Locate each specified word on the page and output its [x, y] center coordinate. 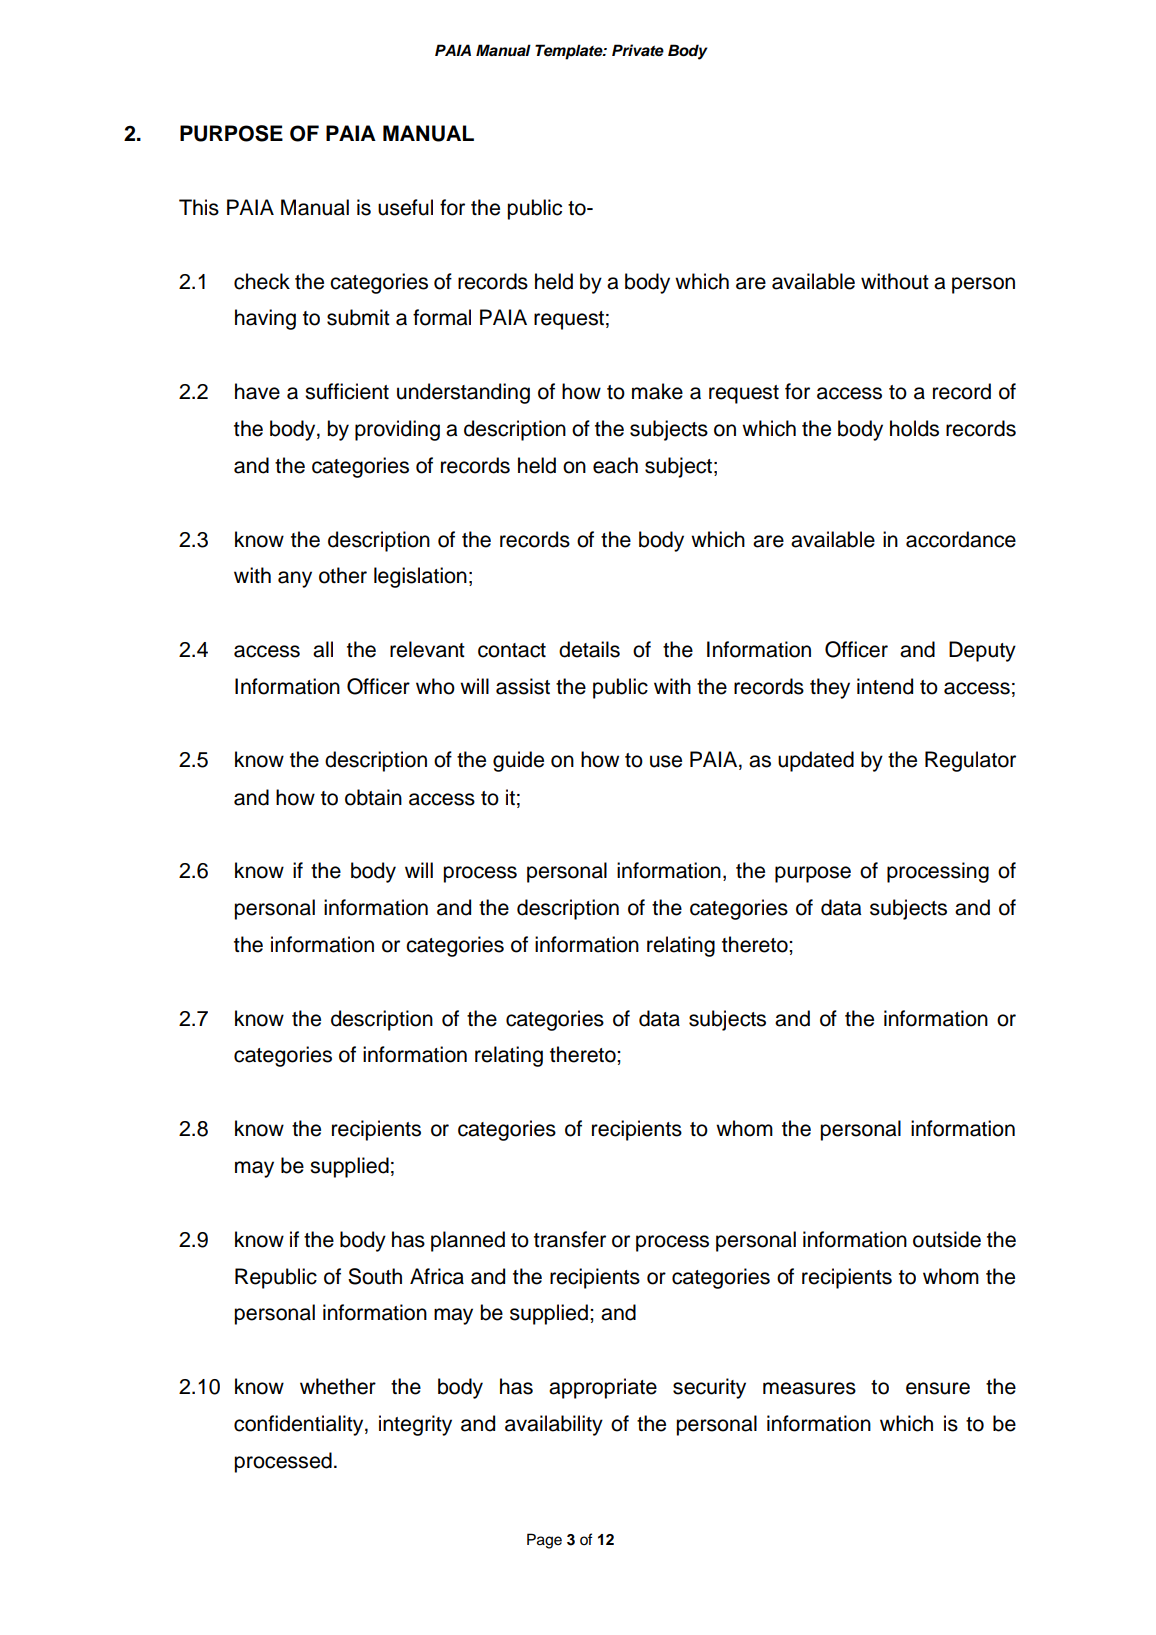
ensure [938, 1388]
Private [638, 50]
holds [914, 428]
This [199, 207]
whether [338, 1386]
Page [544, 1541]
